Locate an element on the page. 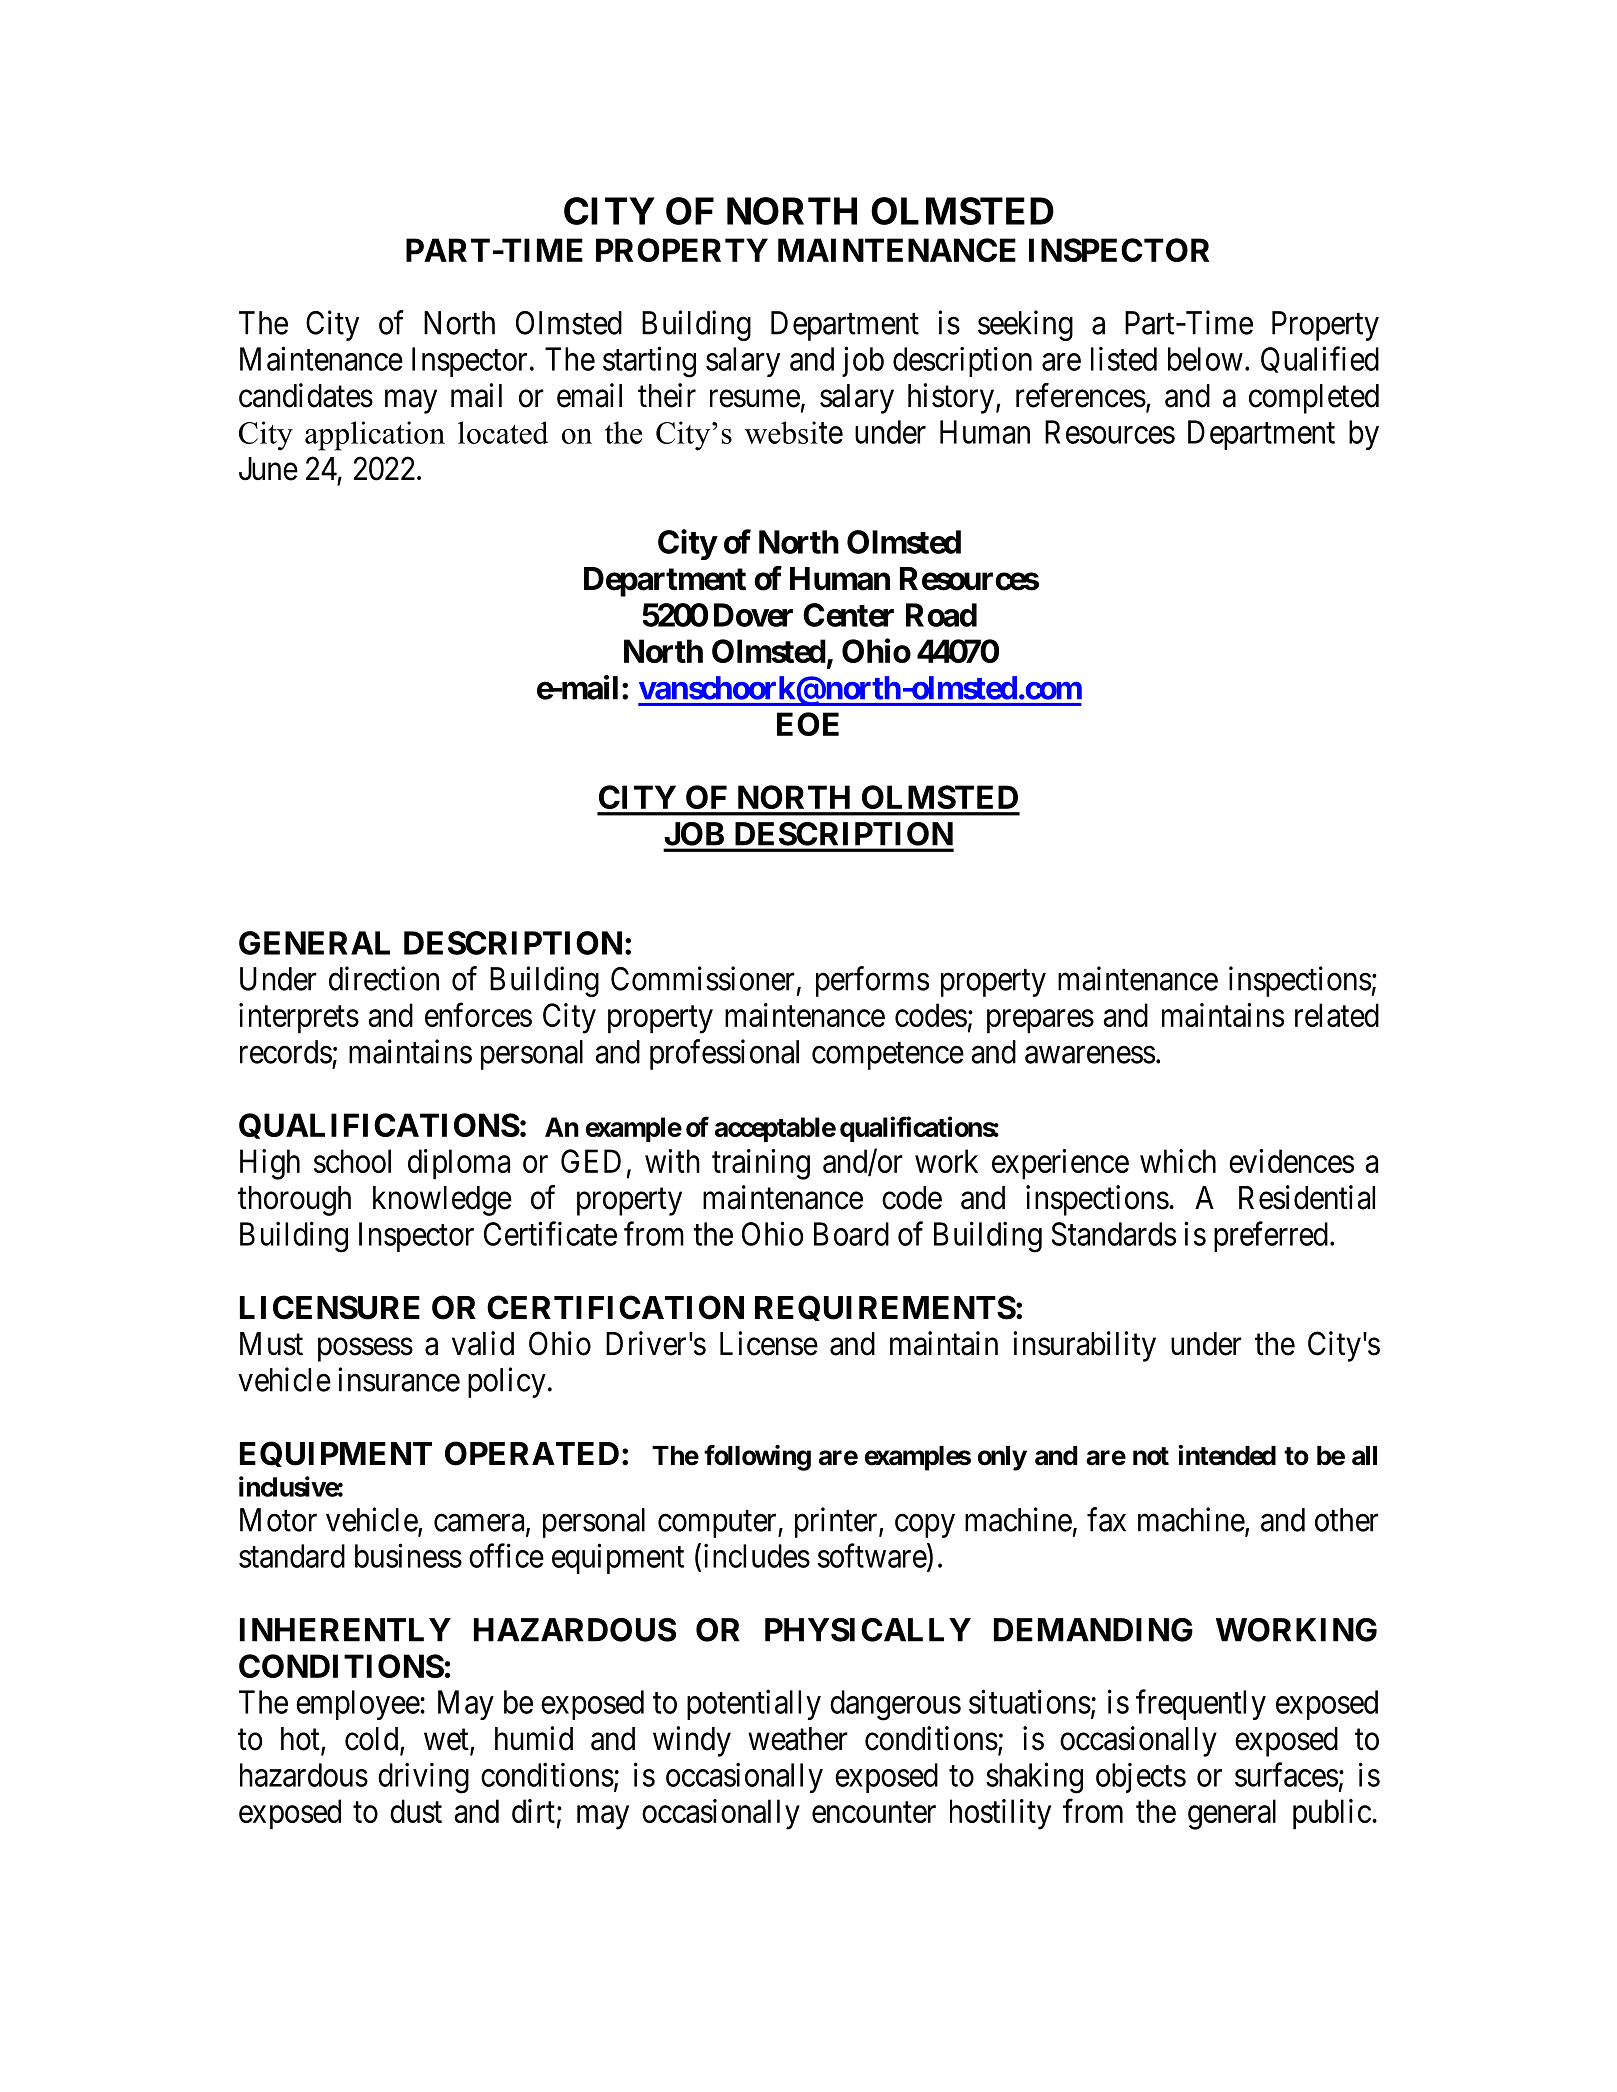 The image size is (1617, 2092). driving is located at coordinates (423, 1778).
